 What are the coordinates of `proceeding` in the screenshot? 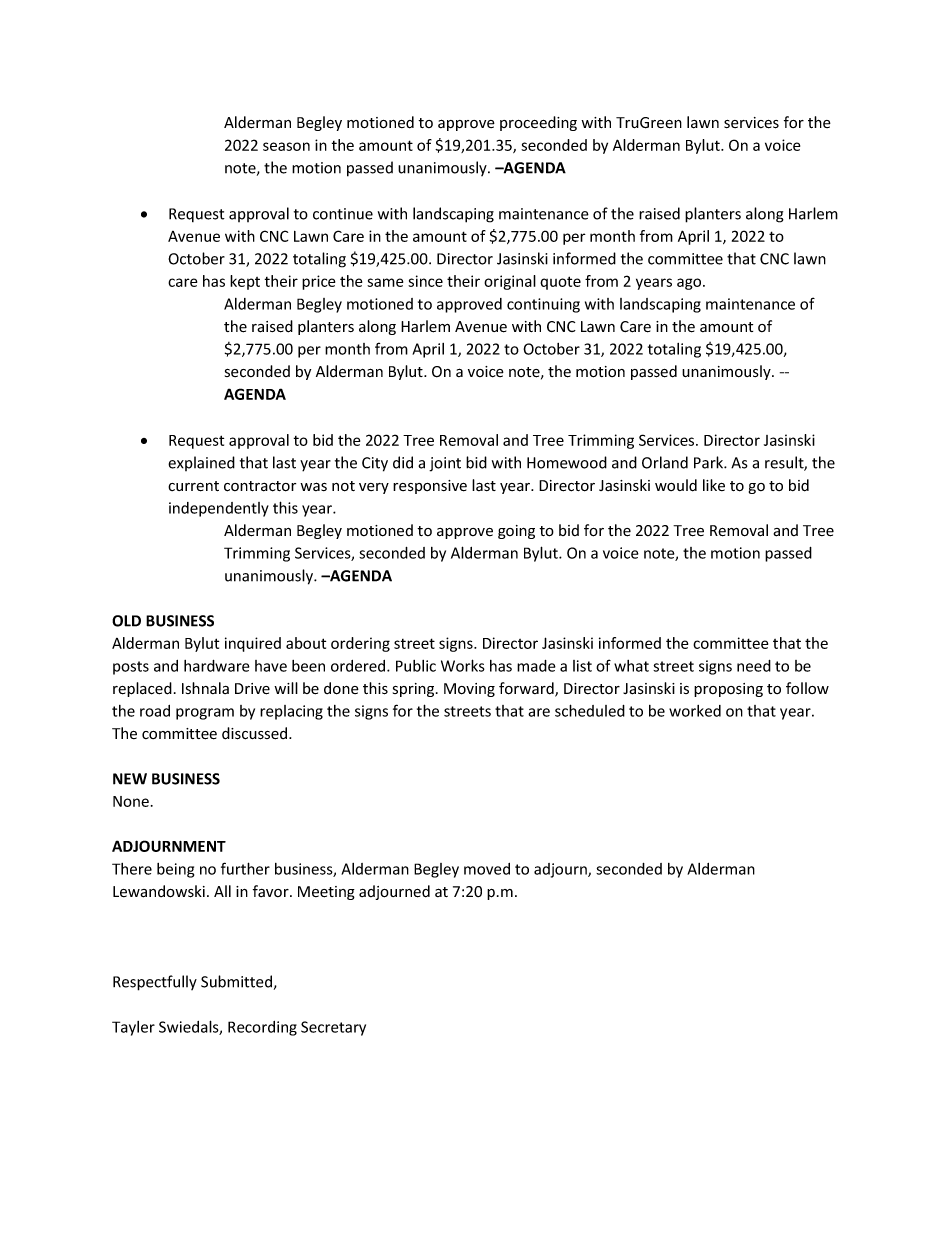 It's located at (538, 123).
